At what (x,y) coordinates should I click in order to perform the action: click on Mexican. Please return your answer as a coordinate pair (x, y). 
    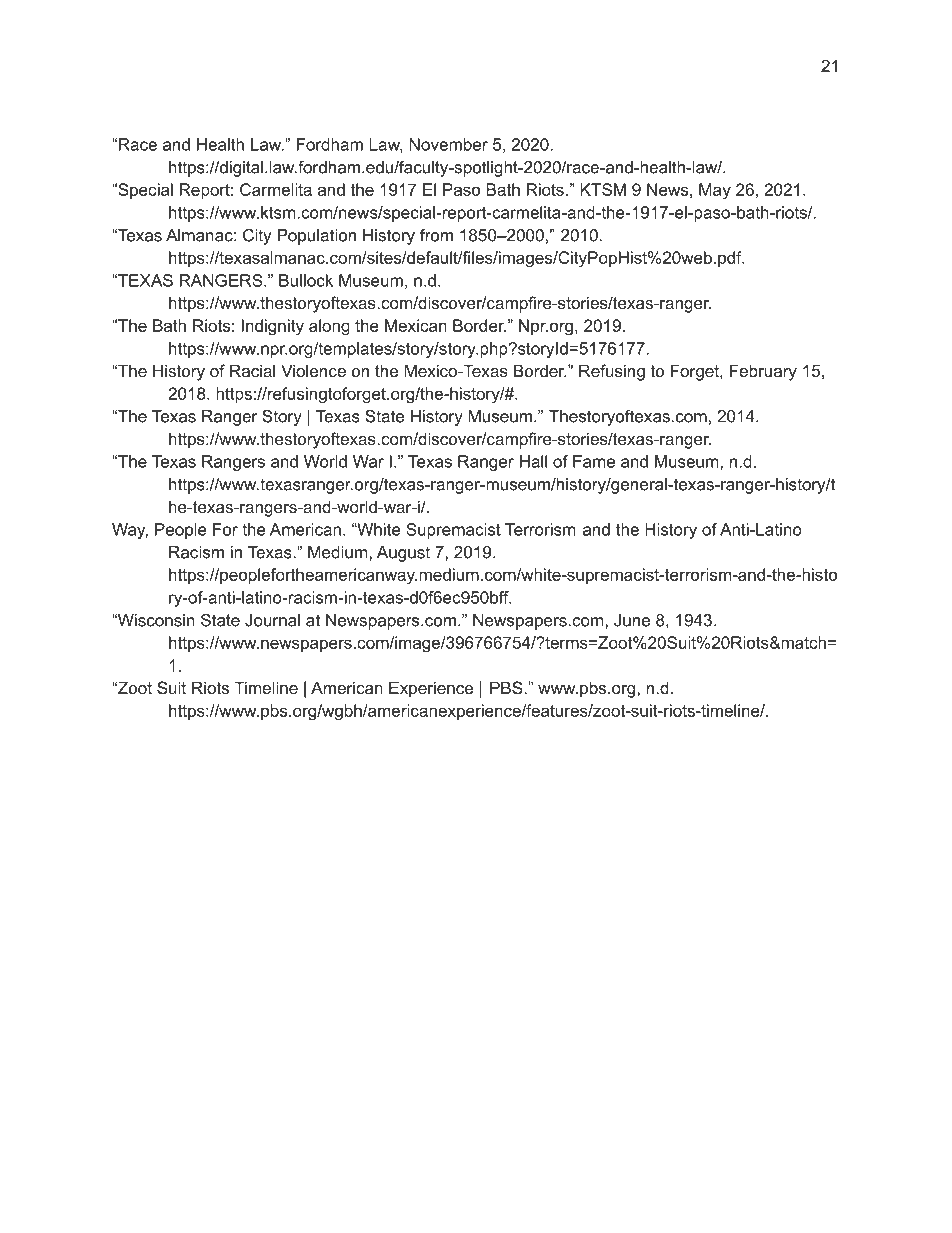
    Looking at the image, I should click on (416, 325).
